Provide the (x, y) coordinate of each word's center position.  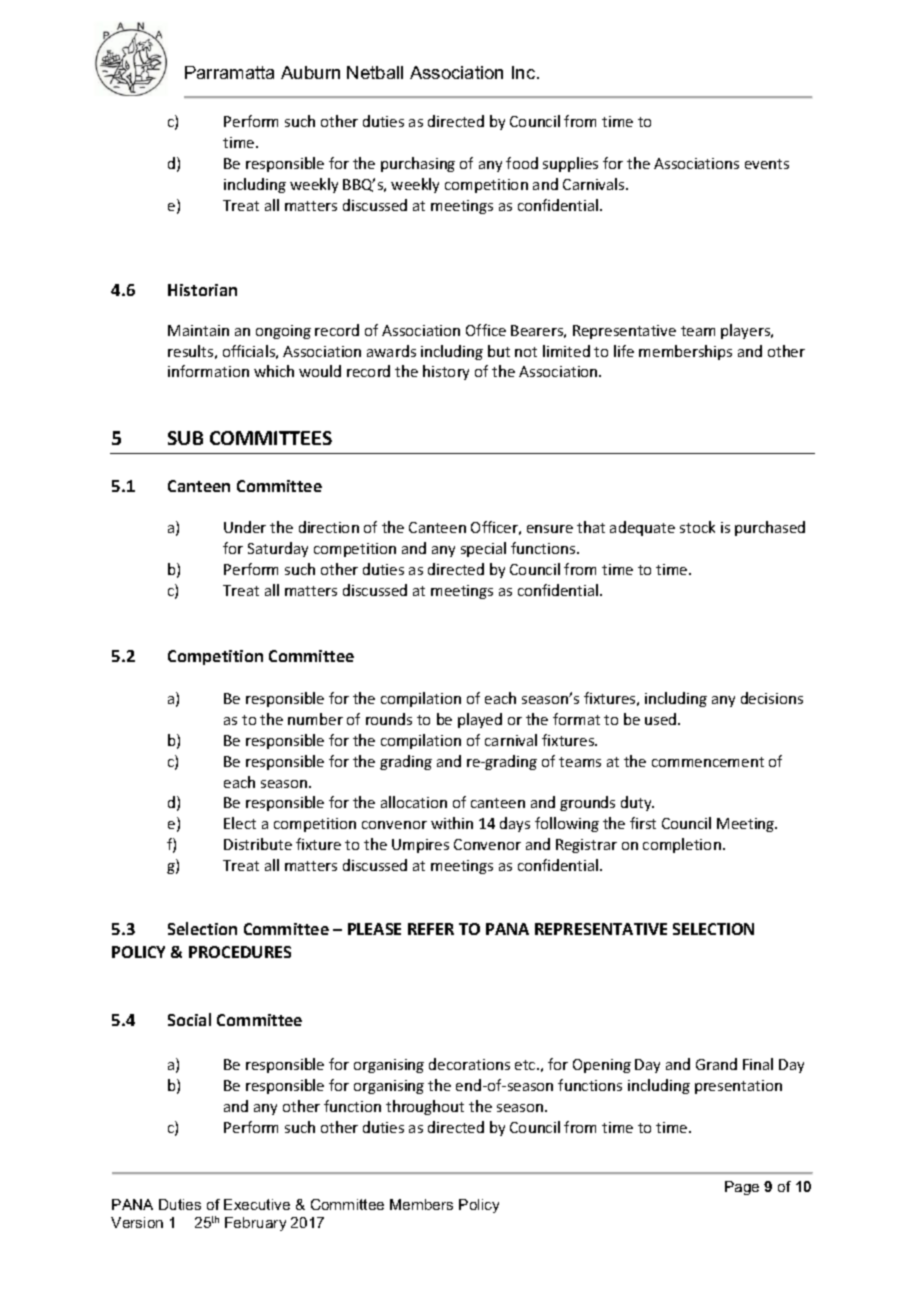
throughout (425, 1107)
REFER (431, 929)
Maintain (198, 330)
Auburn (310, 72)
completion (682, 845)
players (747, 331)
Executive (257, 1204)
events (767, 164)
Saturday (278, 549)
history (446, 372)
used (662, 719)
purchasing (418, 164)
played (480, 720)
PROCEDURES (240, 952)
